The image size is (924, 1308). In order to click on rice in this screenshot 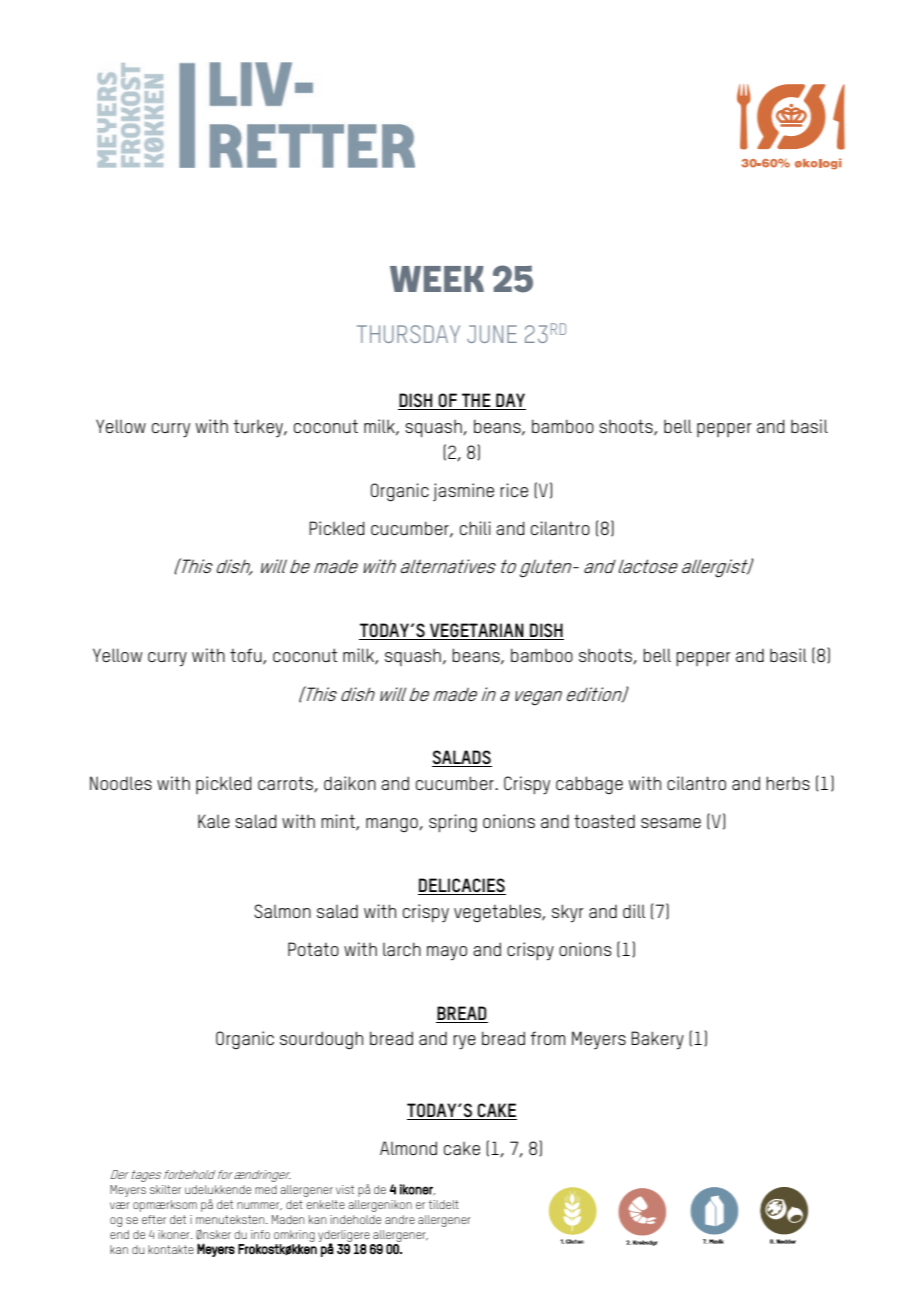, I will do `click(514, 490)`.
